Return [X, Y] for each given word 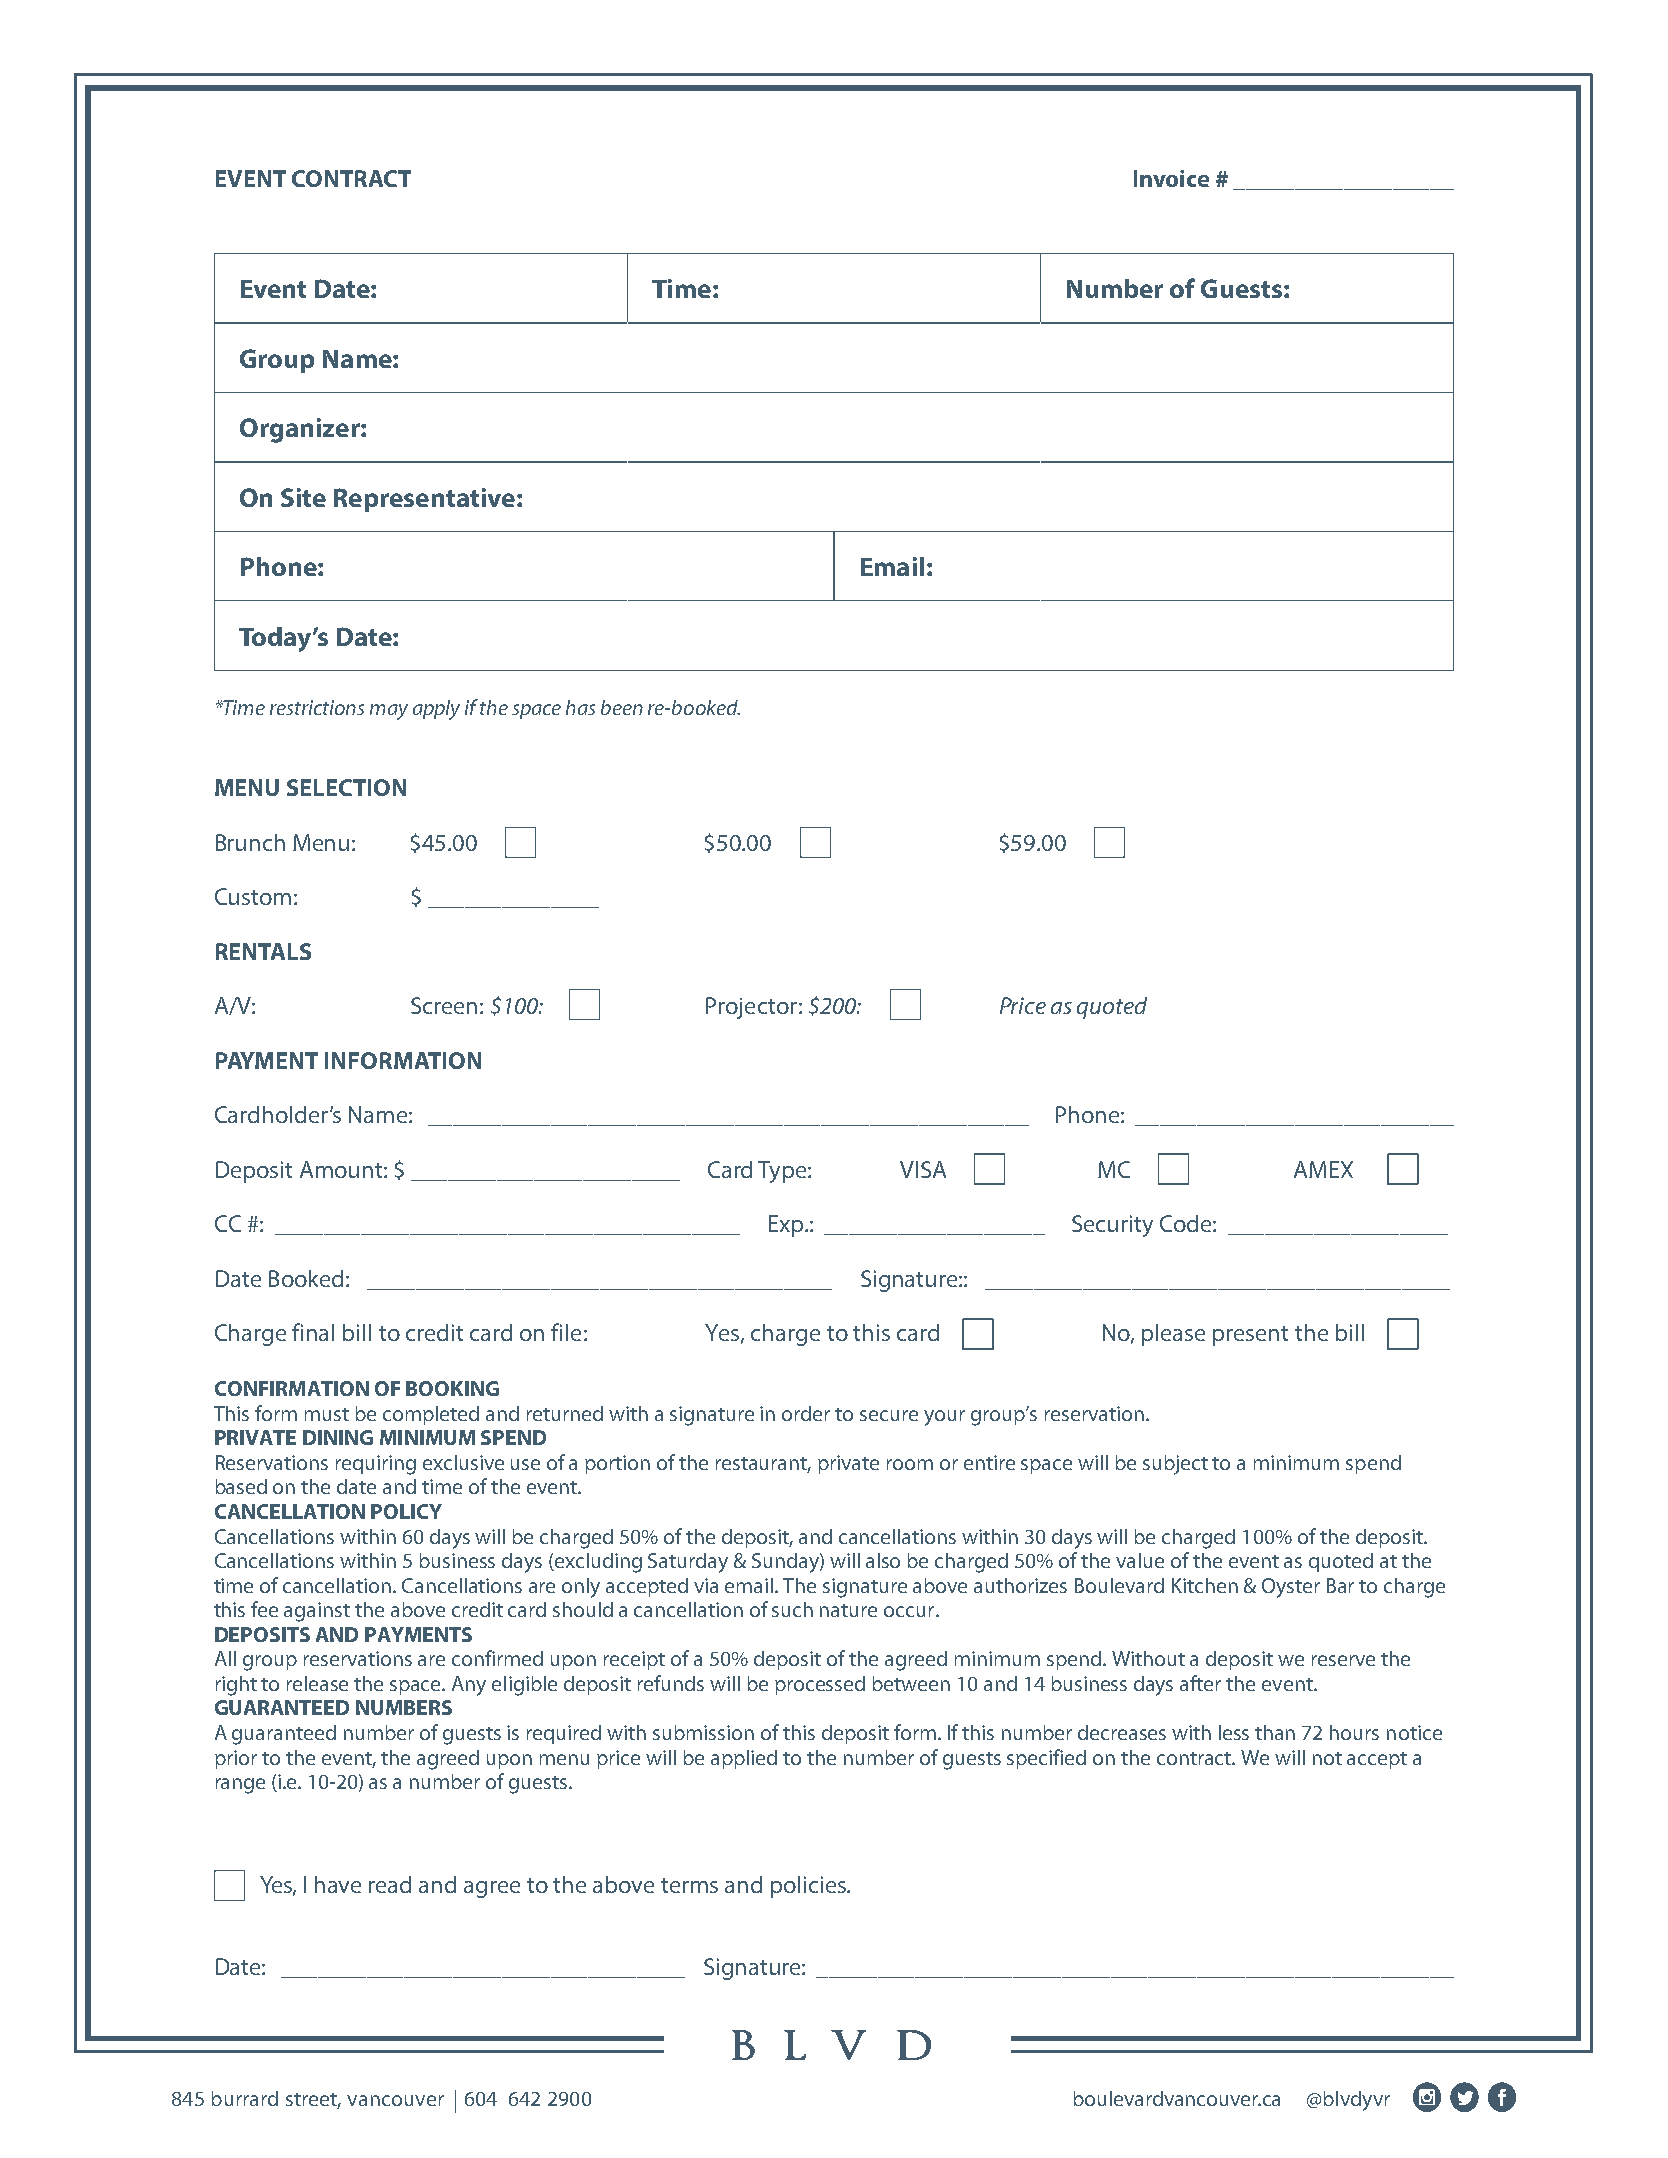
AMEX [1323, 1169]
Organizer [301, 430]
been [622, 707]
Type [783, 1172]
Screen [444, 1005]
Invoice [1171, 178]
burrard [245, 2098]
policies [809, 1887]
